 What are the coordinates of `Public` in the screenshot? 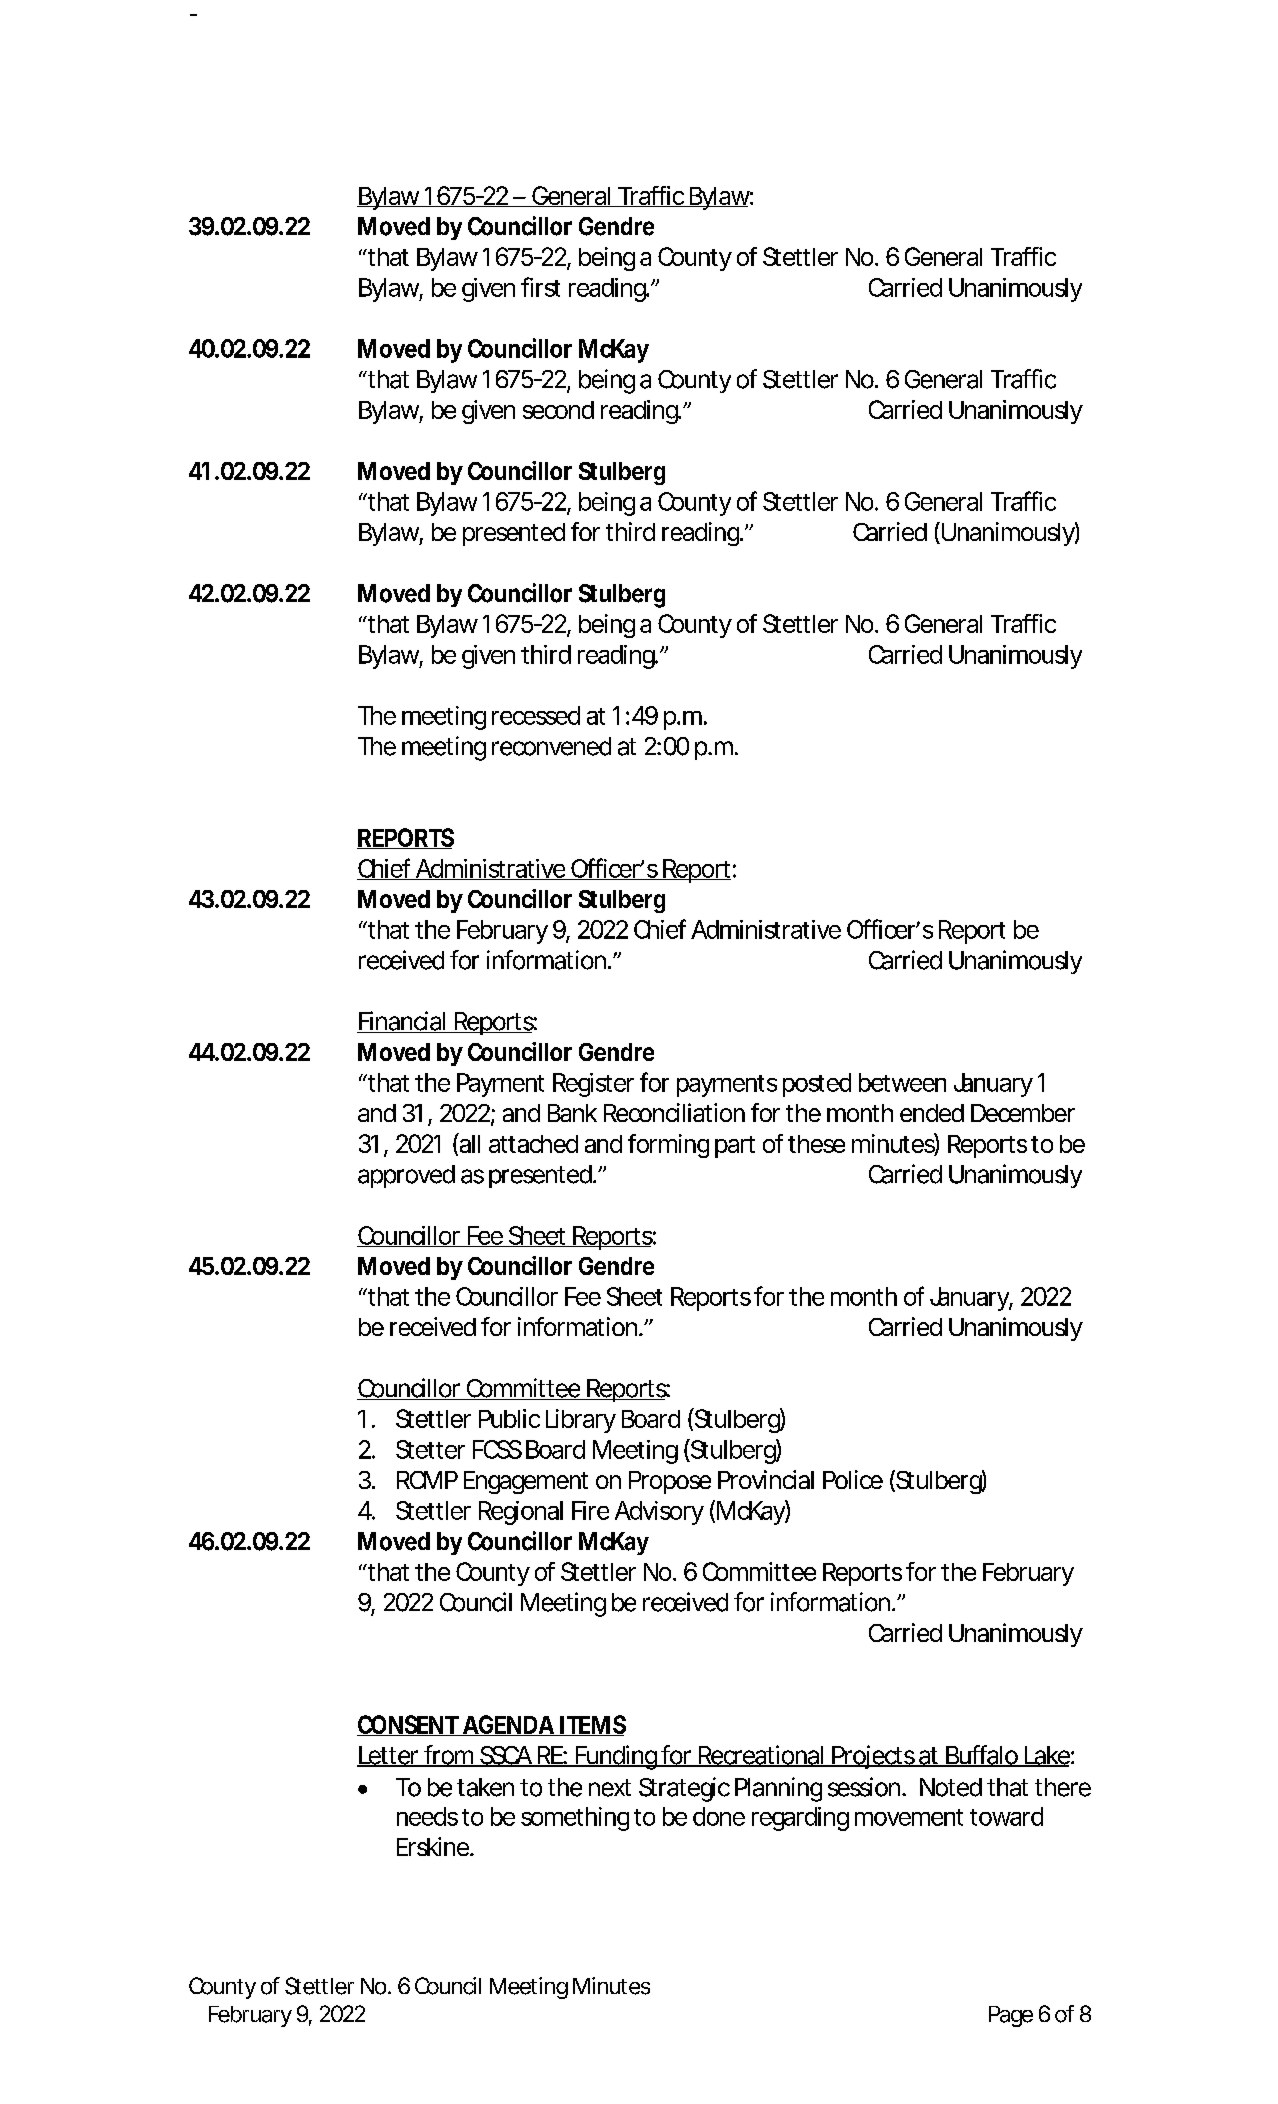 It's located at (509, 1418).
